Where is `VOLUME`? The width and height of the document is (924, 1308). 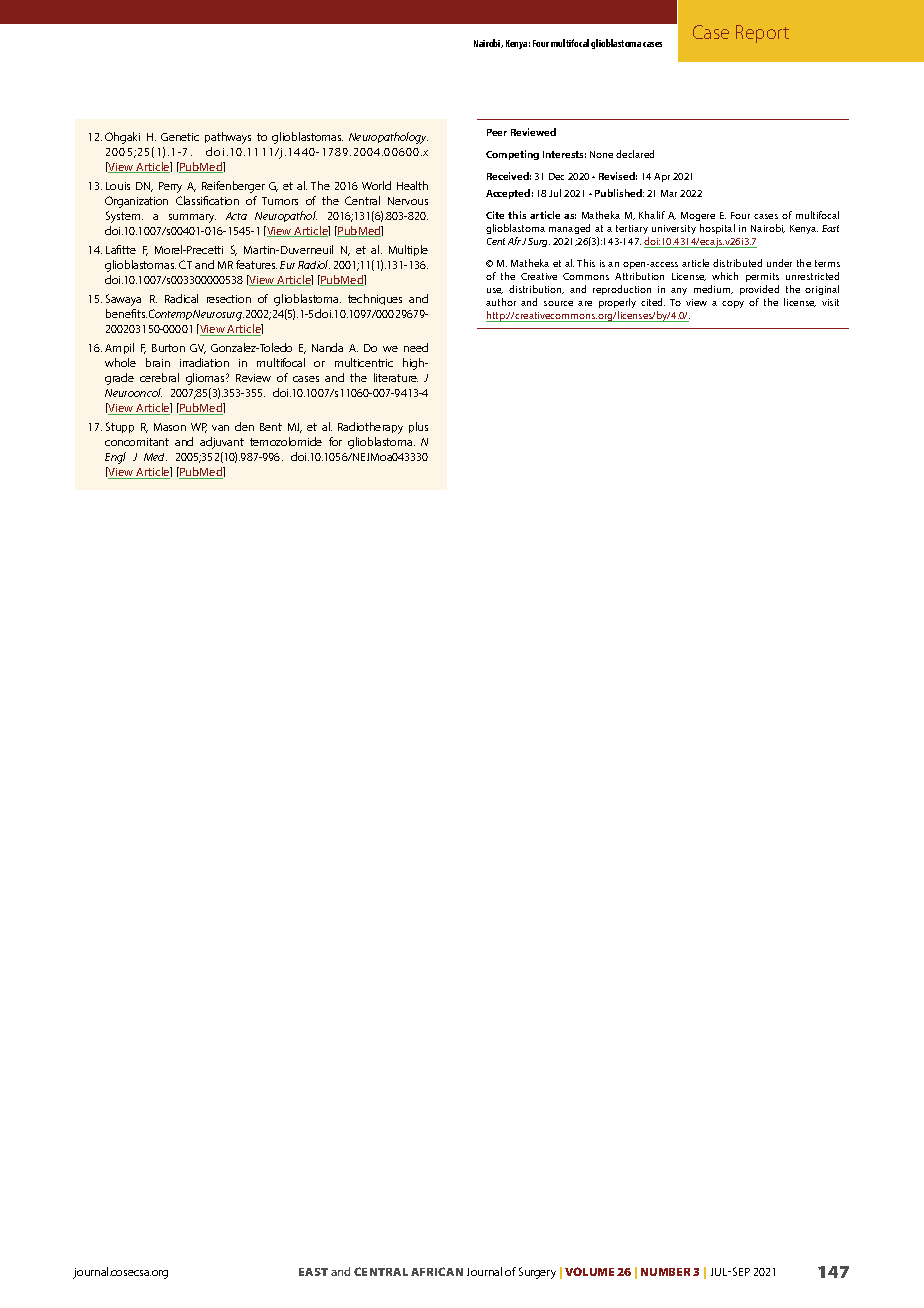
VOLUME is located at coordinates (589, 1271).
